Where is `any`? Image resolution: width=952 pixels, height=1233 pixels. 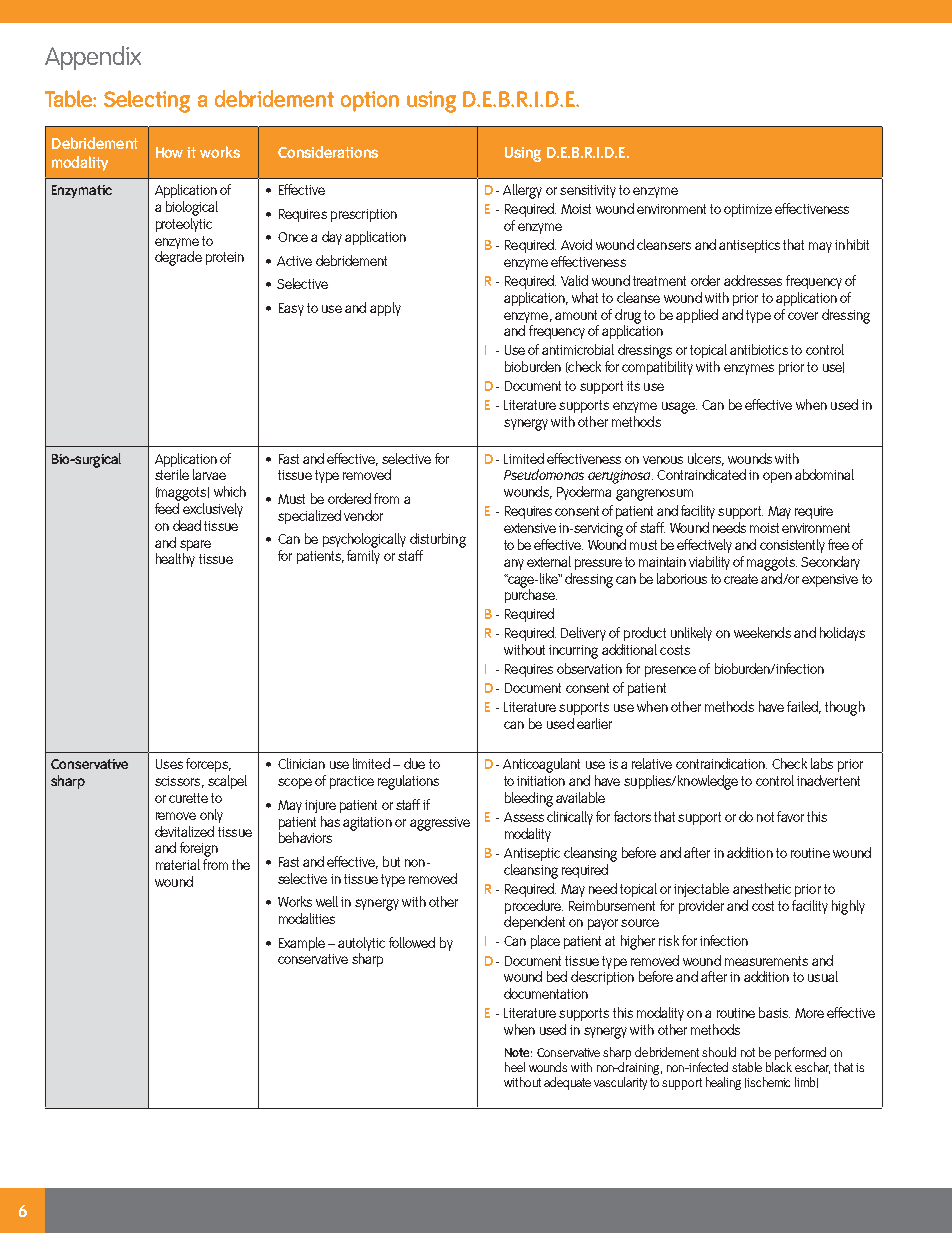
any is located at coordinates (514, 564).
